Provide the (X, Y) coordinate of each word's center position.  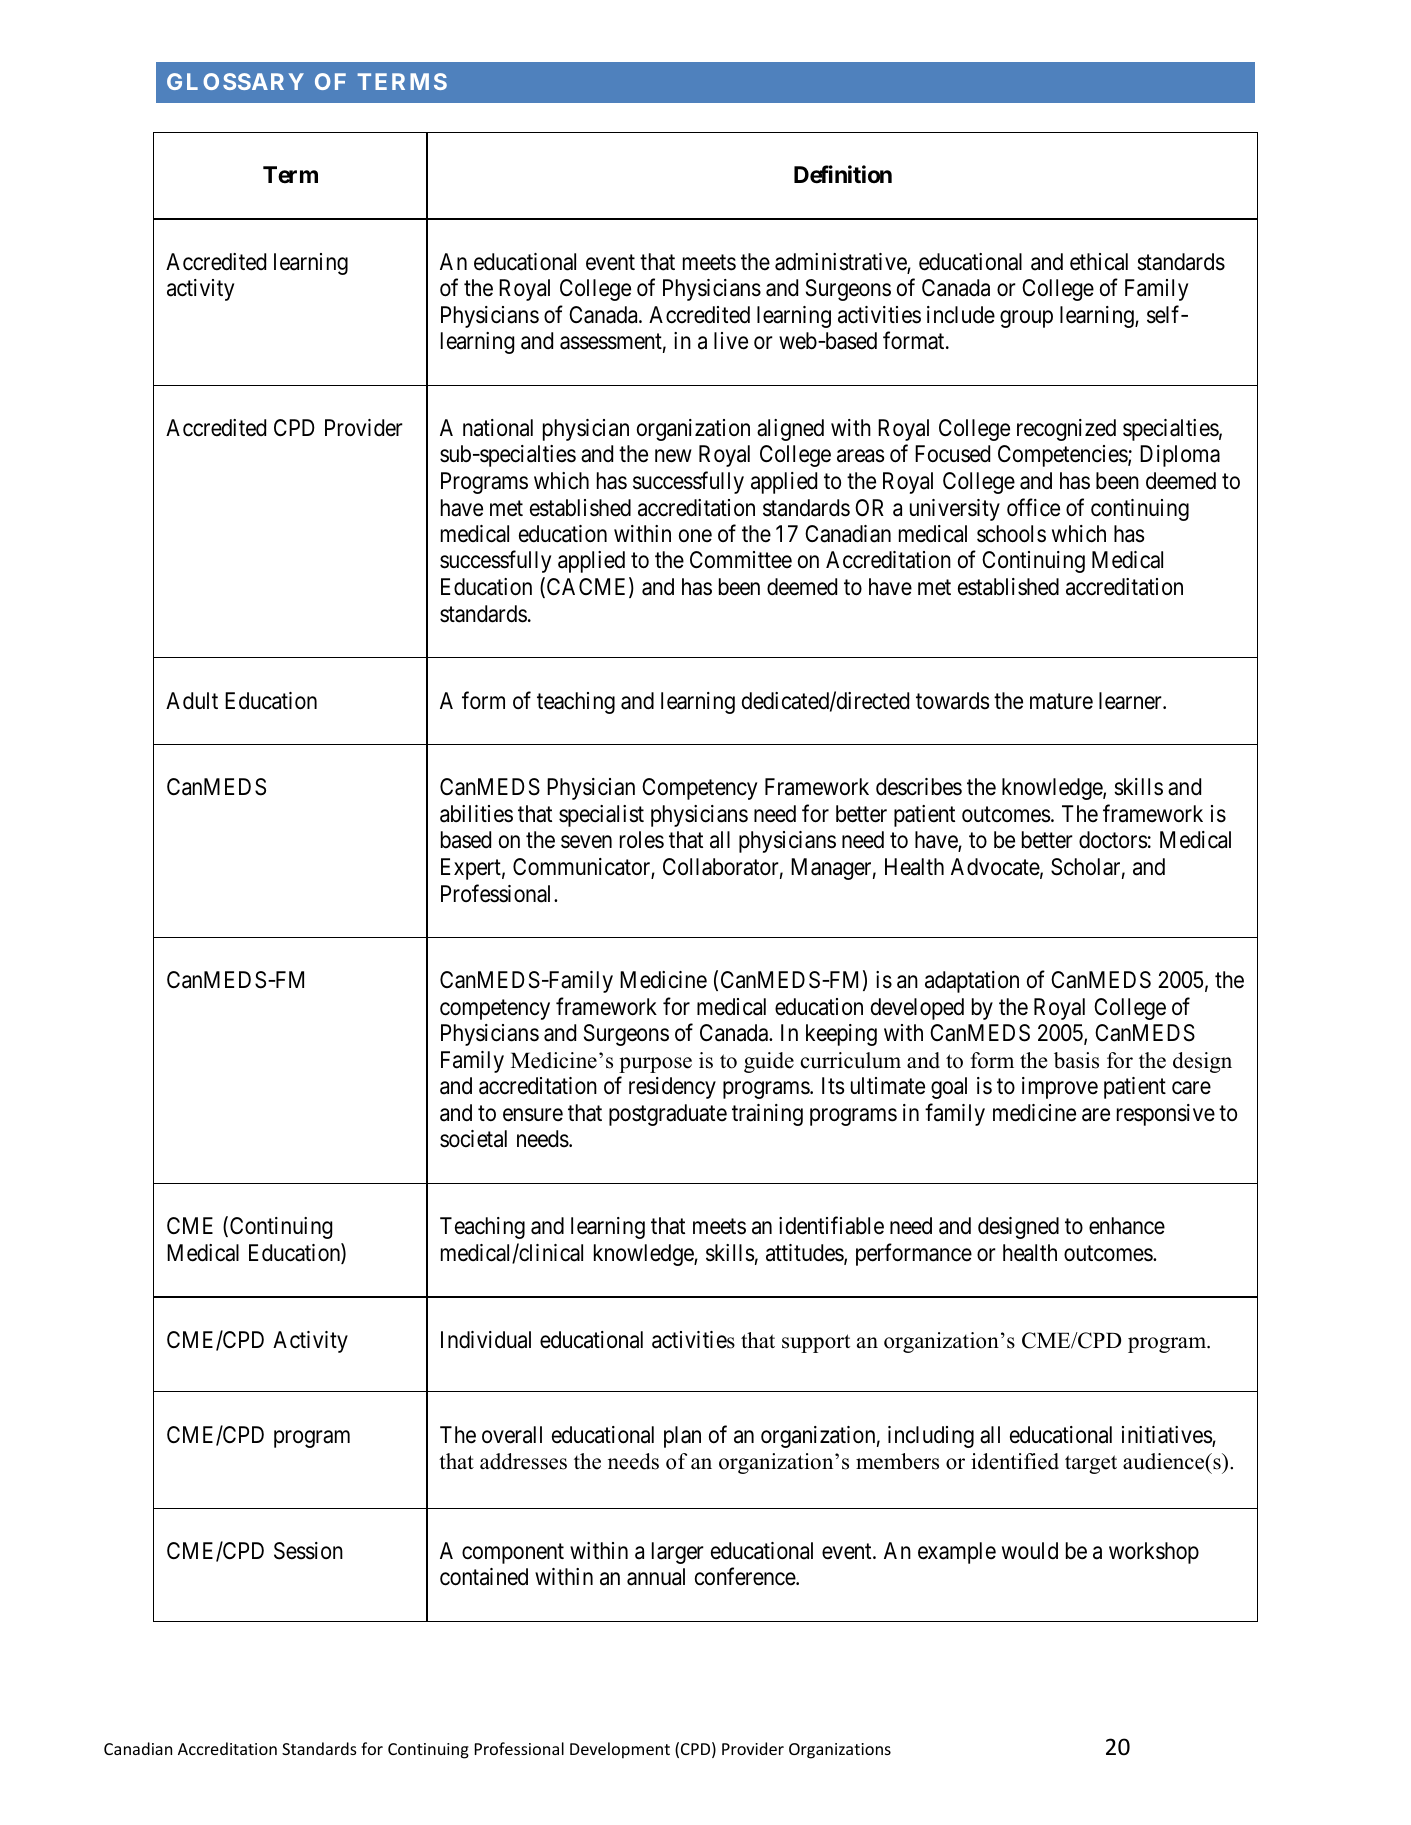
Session (308, 1551)
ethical (1099, 262)
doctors (1113, 840)
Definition (843, 175)
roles (642, 840)
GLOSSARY (235, 81)
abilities (476, 814)
